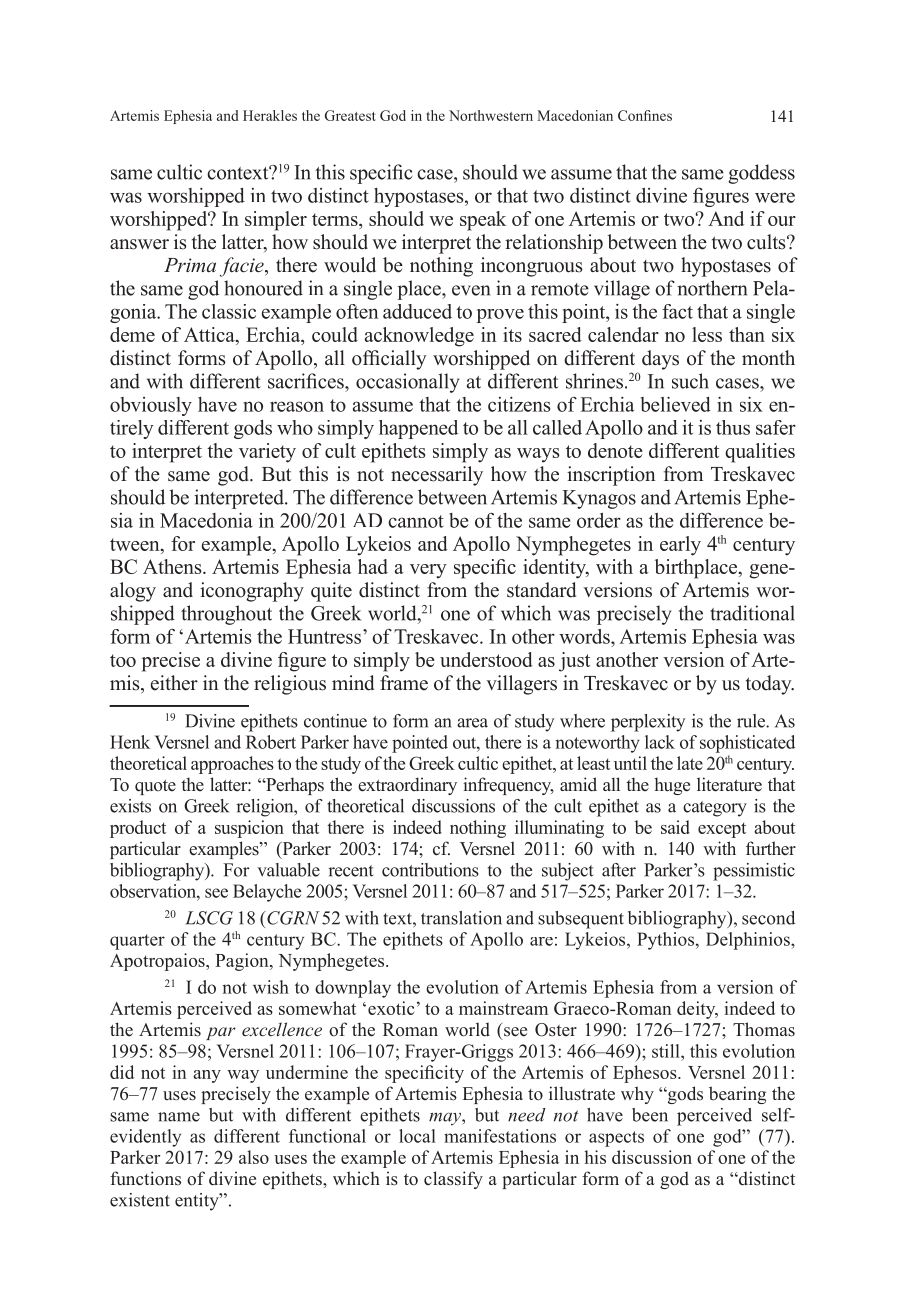 The width and height of the screenshot is (905, 1316). Describe the element at coordinates (650, 1115) in the screenshot. I see `been` at that location.
